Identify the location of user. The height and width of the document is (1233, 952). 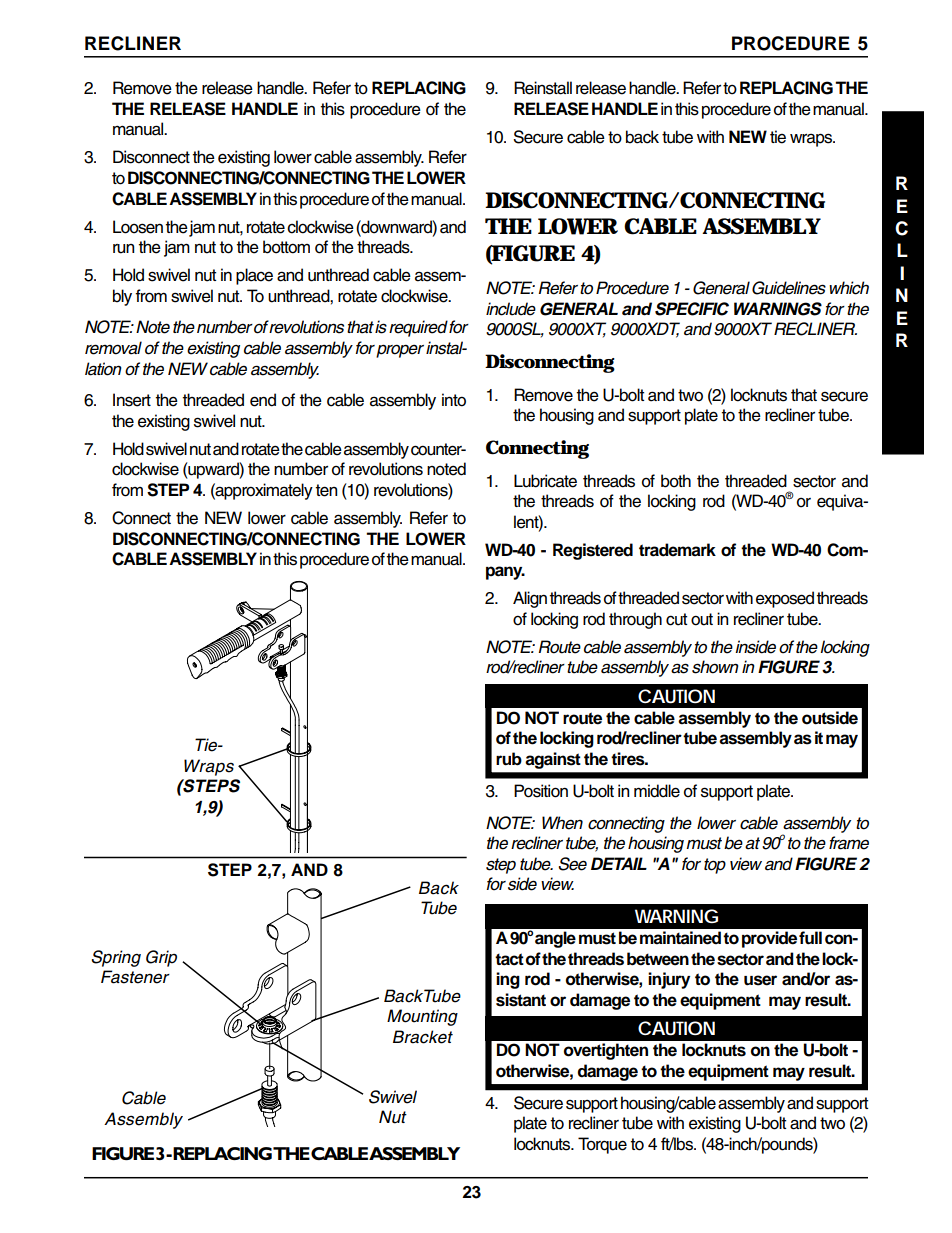
(760, 980).
